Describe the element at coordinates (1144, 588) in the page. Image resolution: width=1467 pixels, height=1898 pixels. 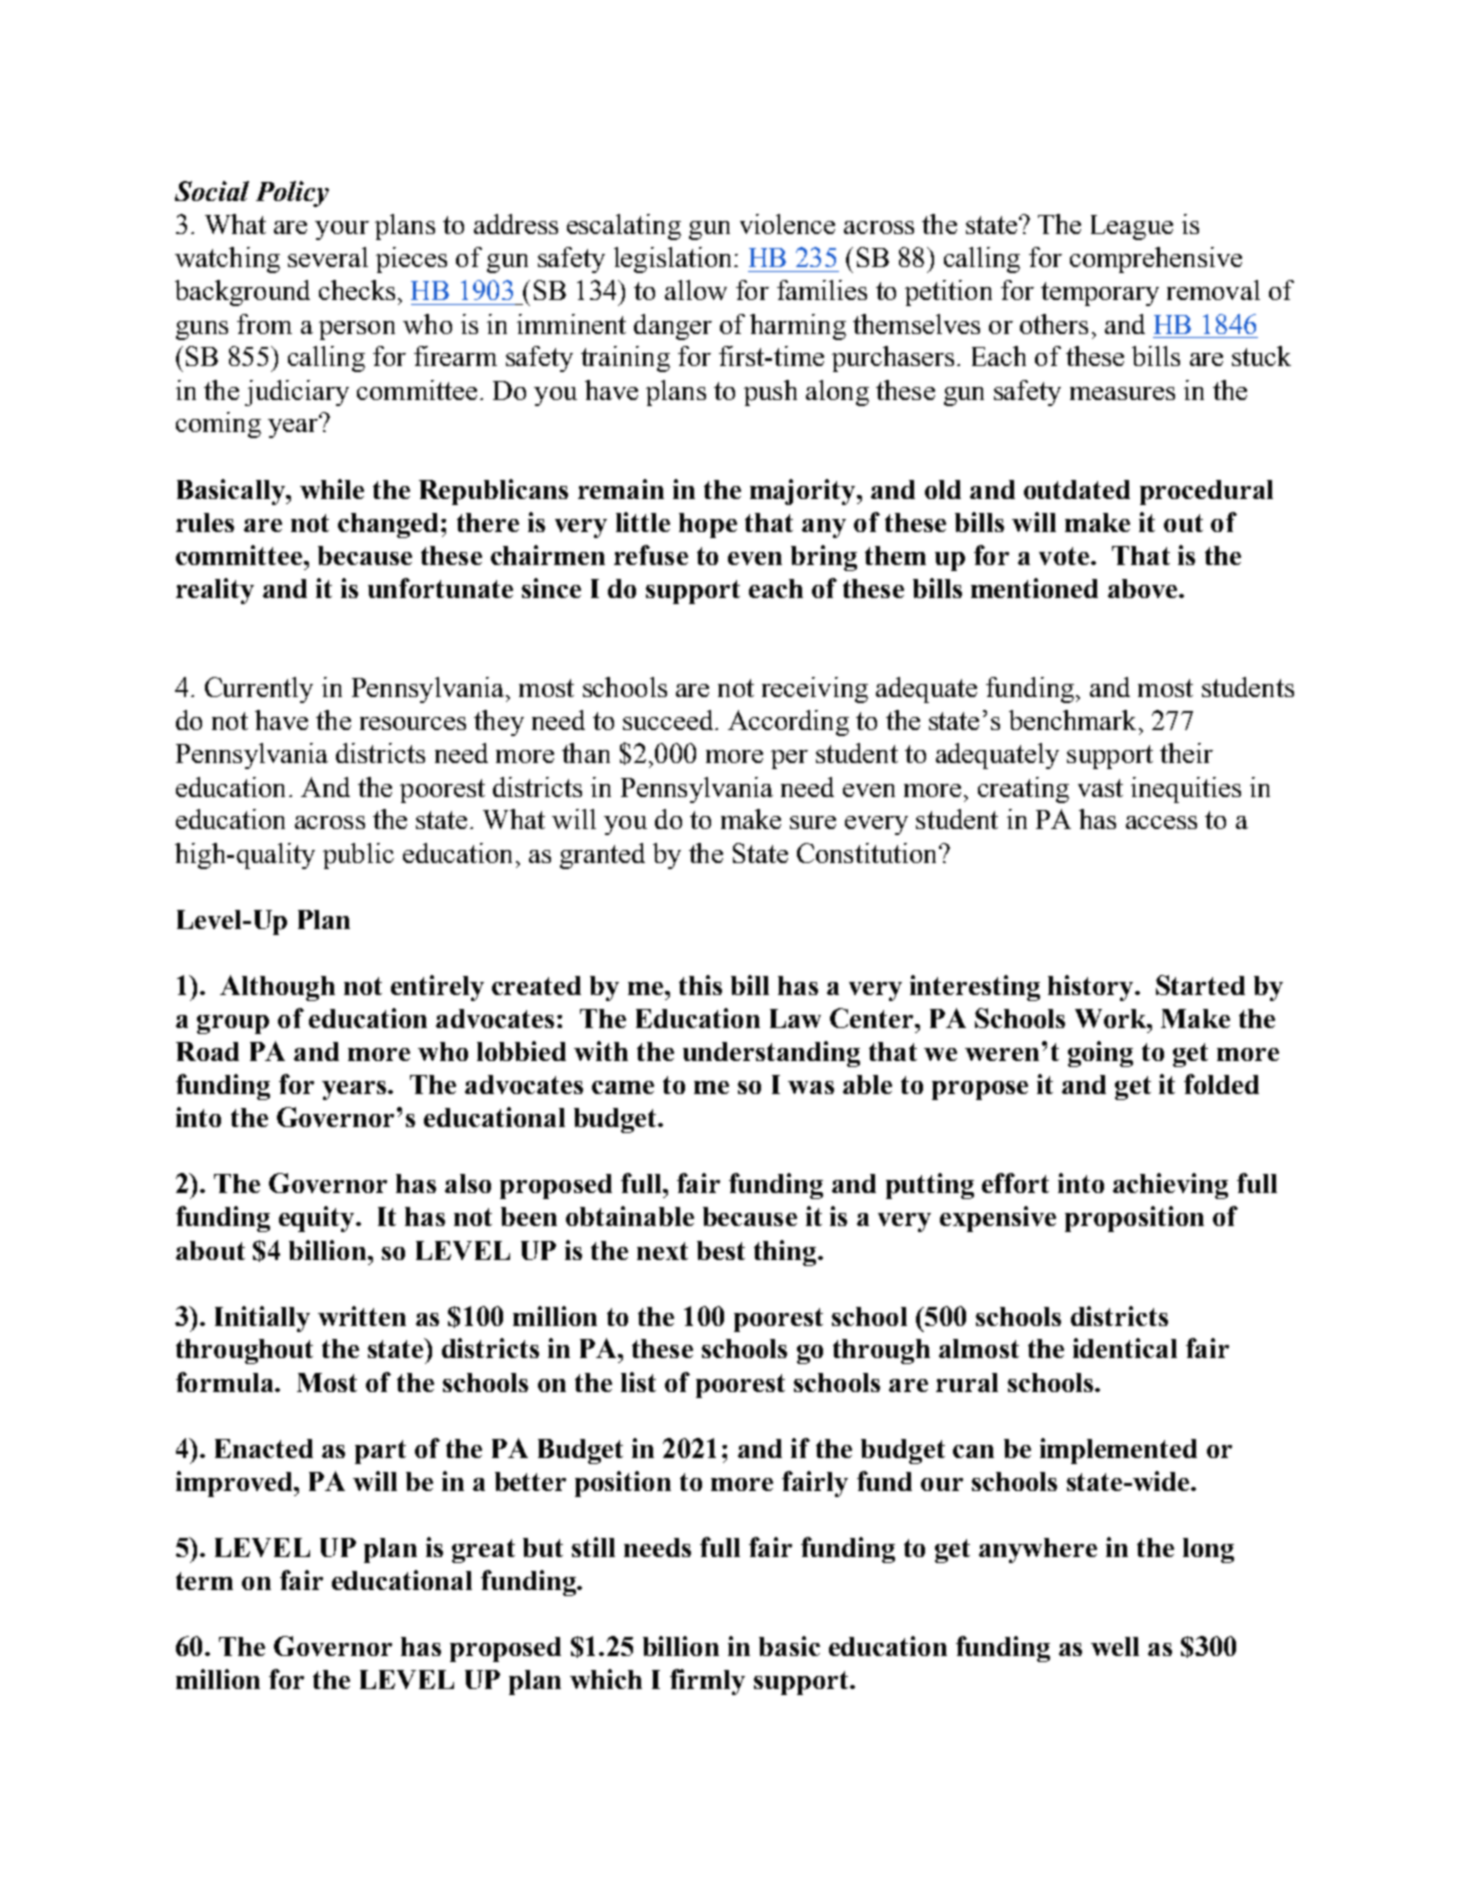
I see `above` at that location.
